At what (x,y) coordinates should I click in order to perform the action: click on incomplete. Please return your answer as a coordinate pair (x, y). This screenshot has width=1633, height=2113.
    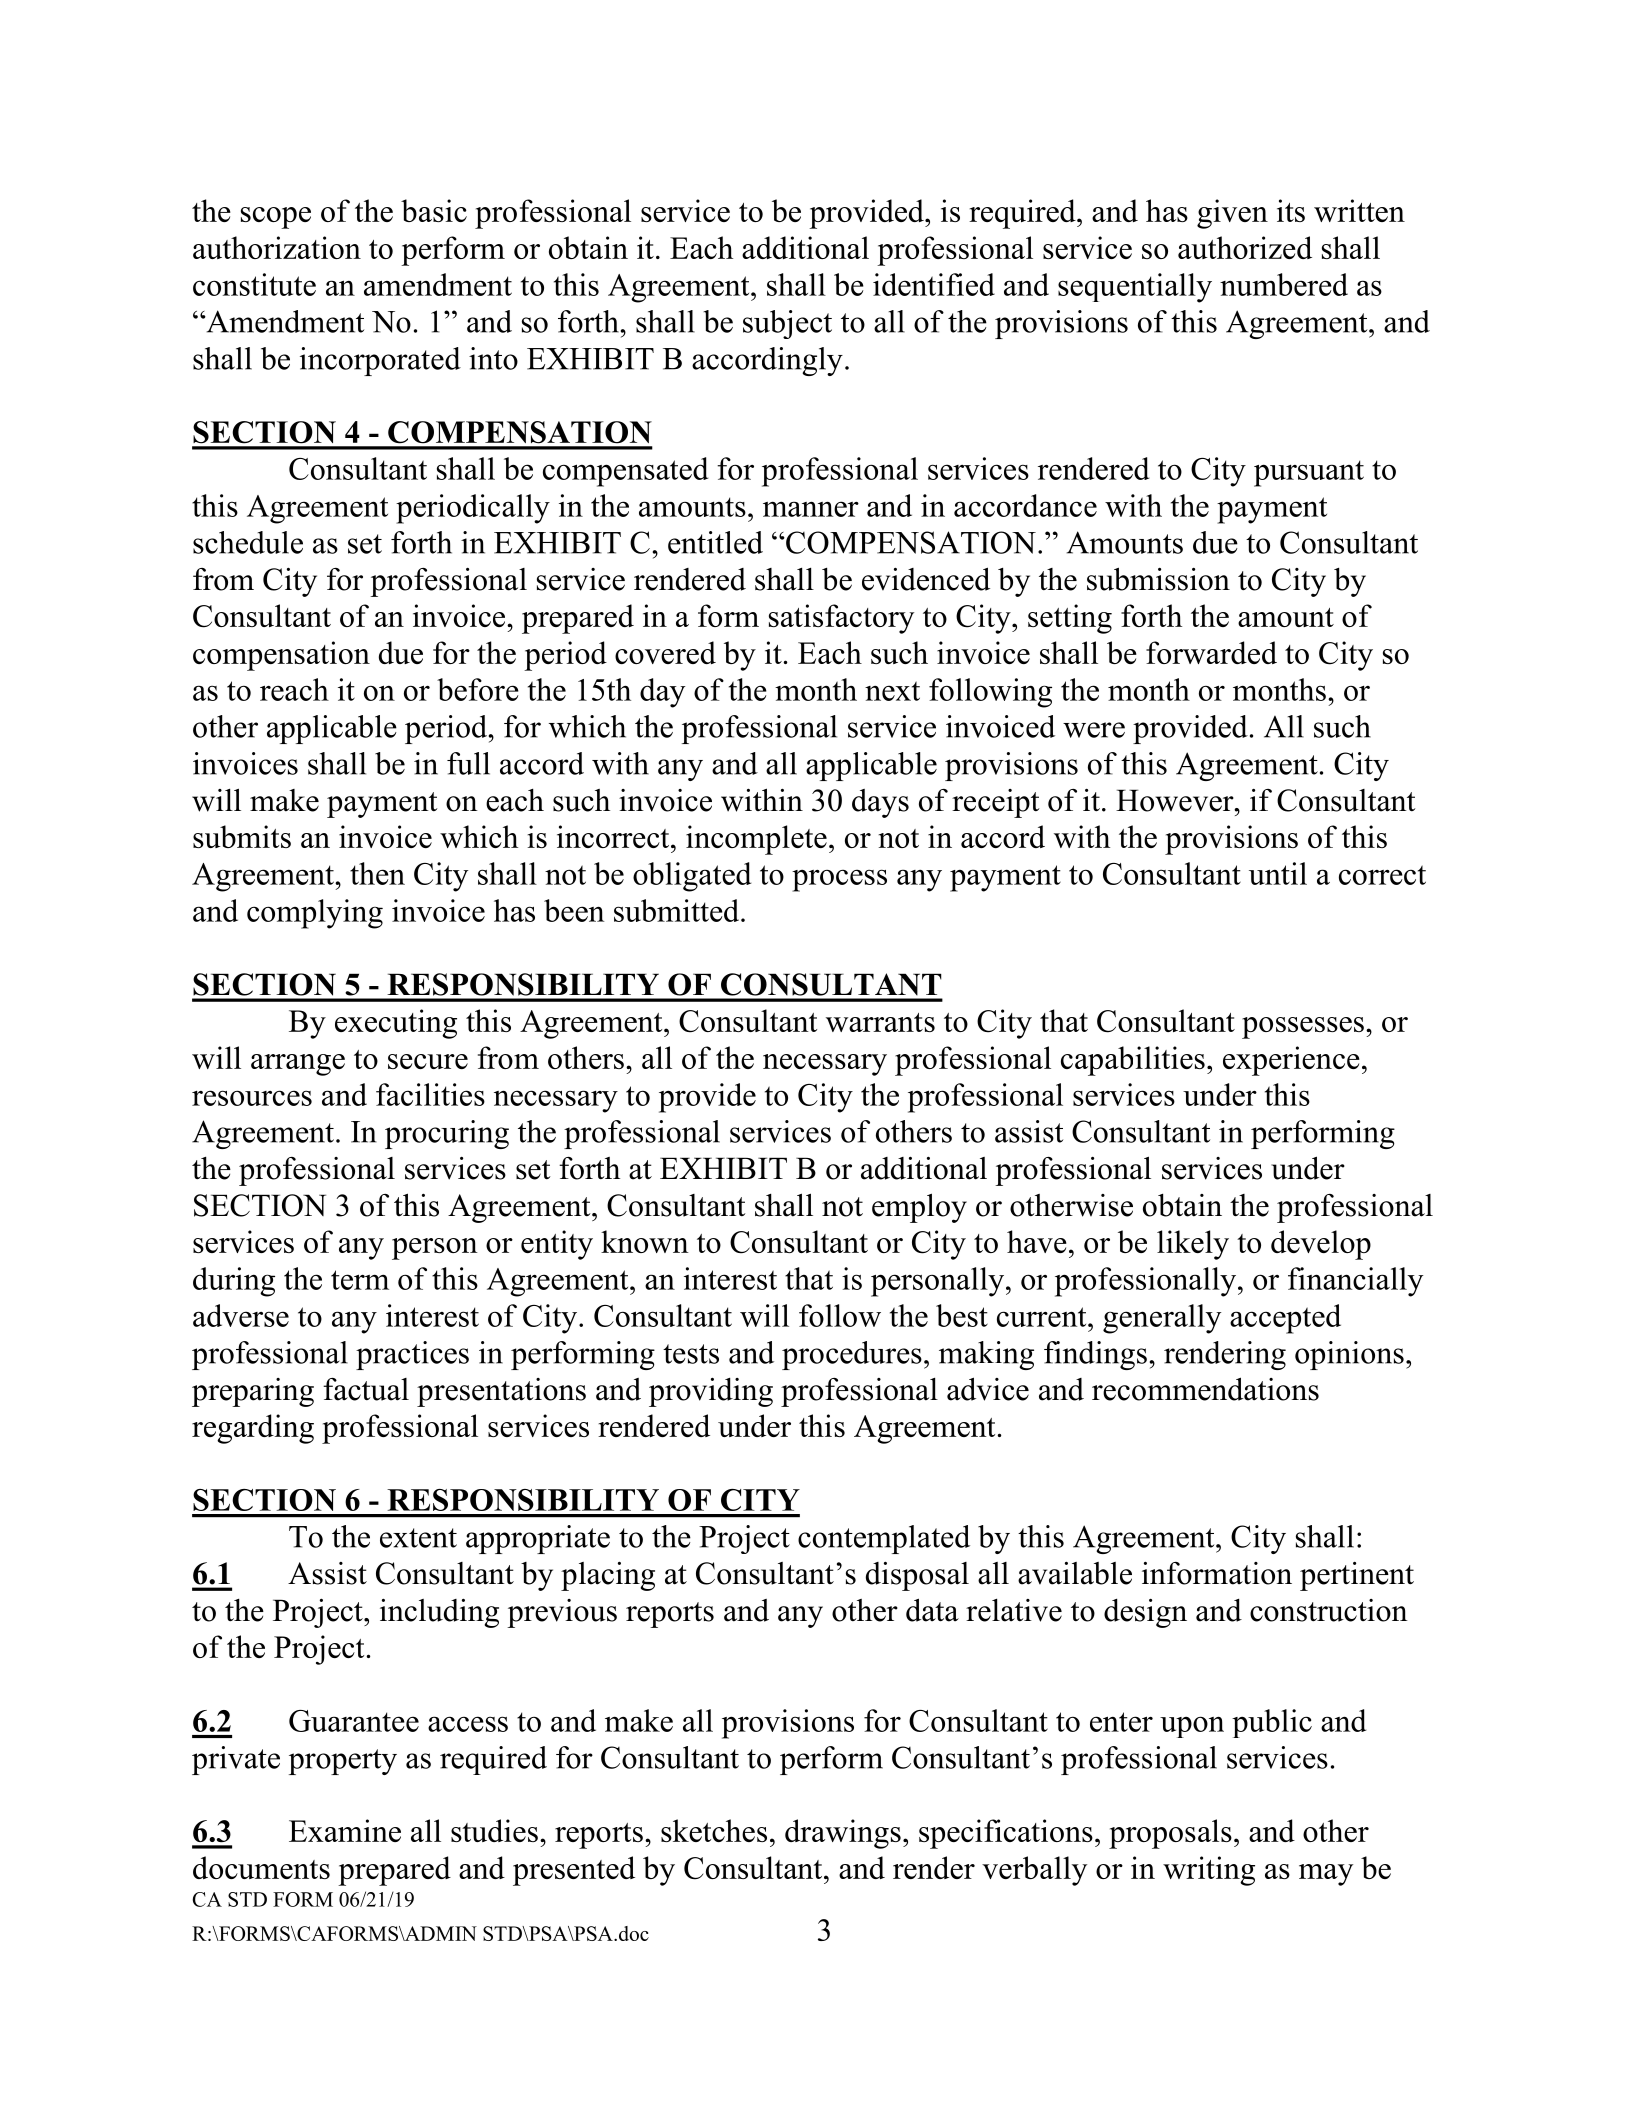
    Looking at the image, I should click on (756, 840).
